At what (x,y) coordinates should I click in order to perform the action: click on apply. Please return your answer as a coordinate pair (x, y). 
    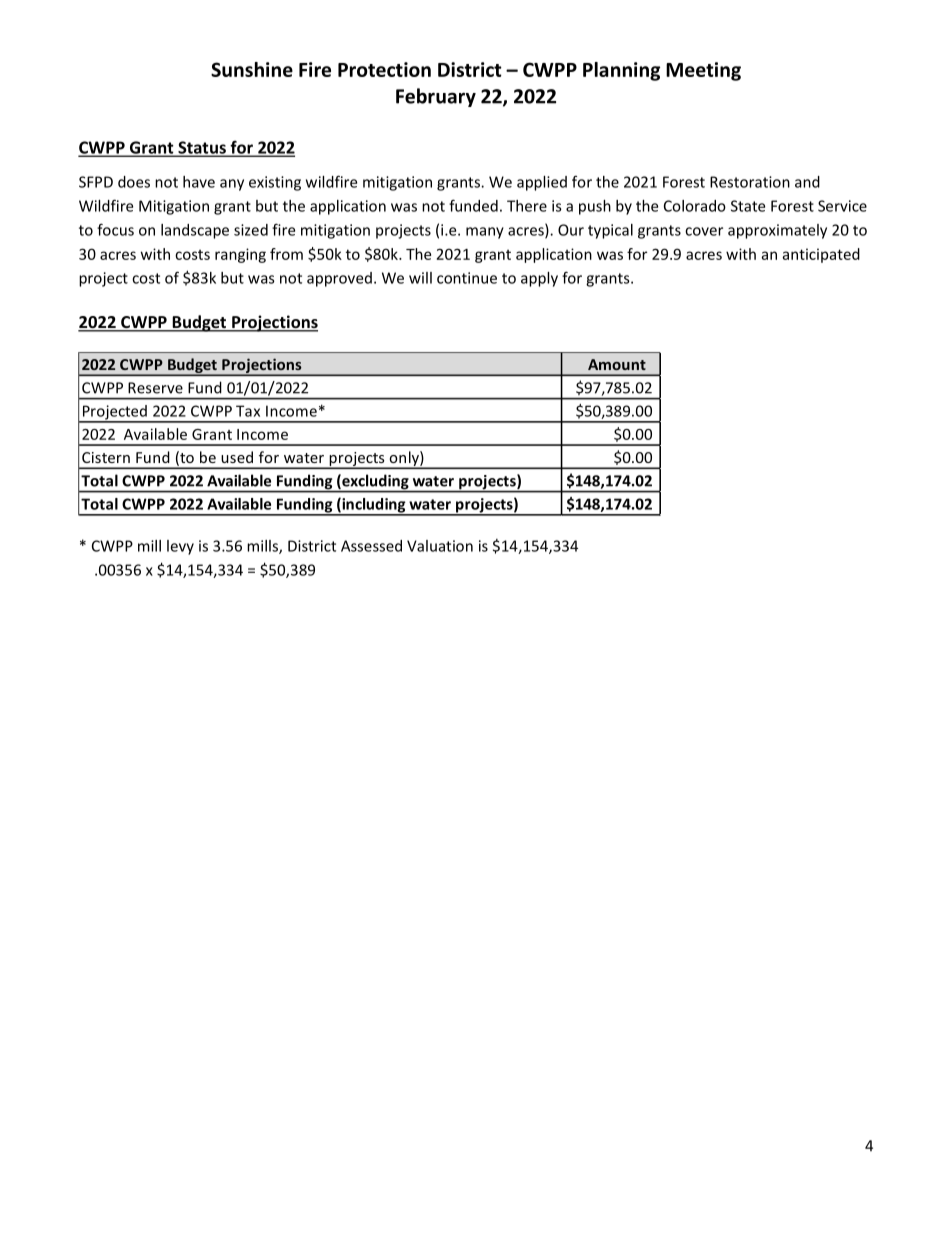
    Looking at the image, I should click on (539, 279).
